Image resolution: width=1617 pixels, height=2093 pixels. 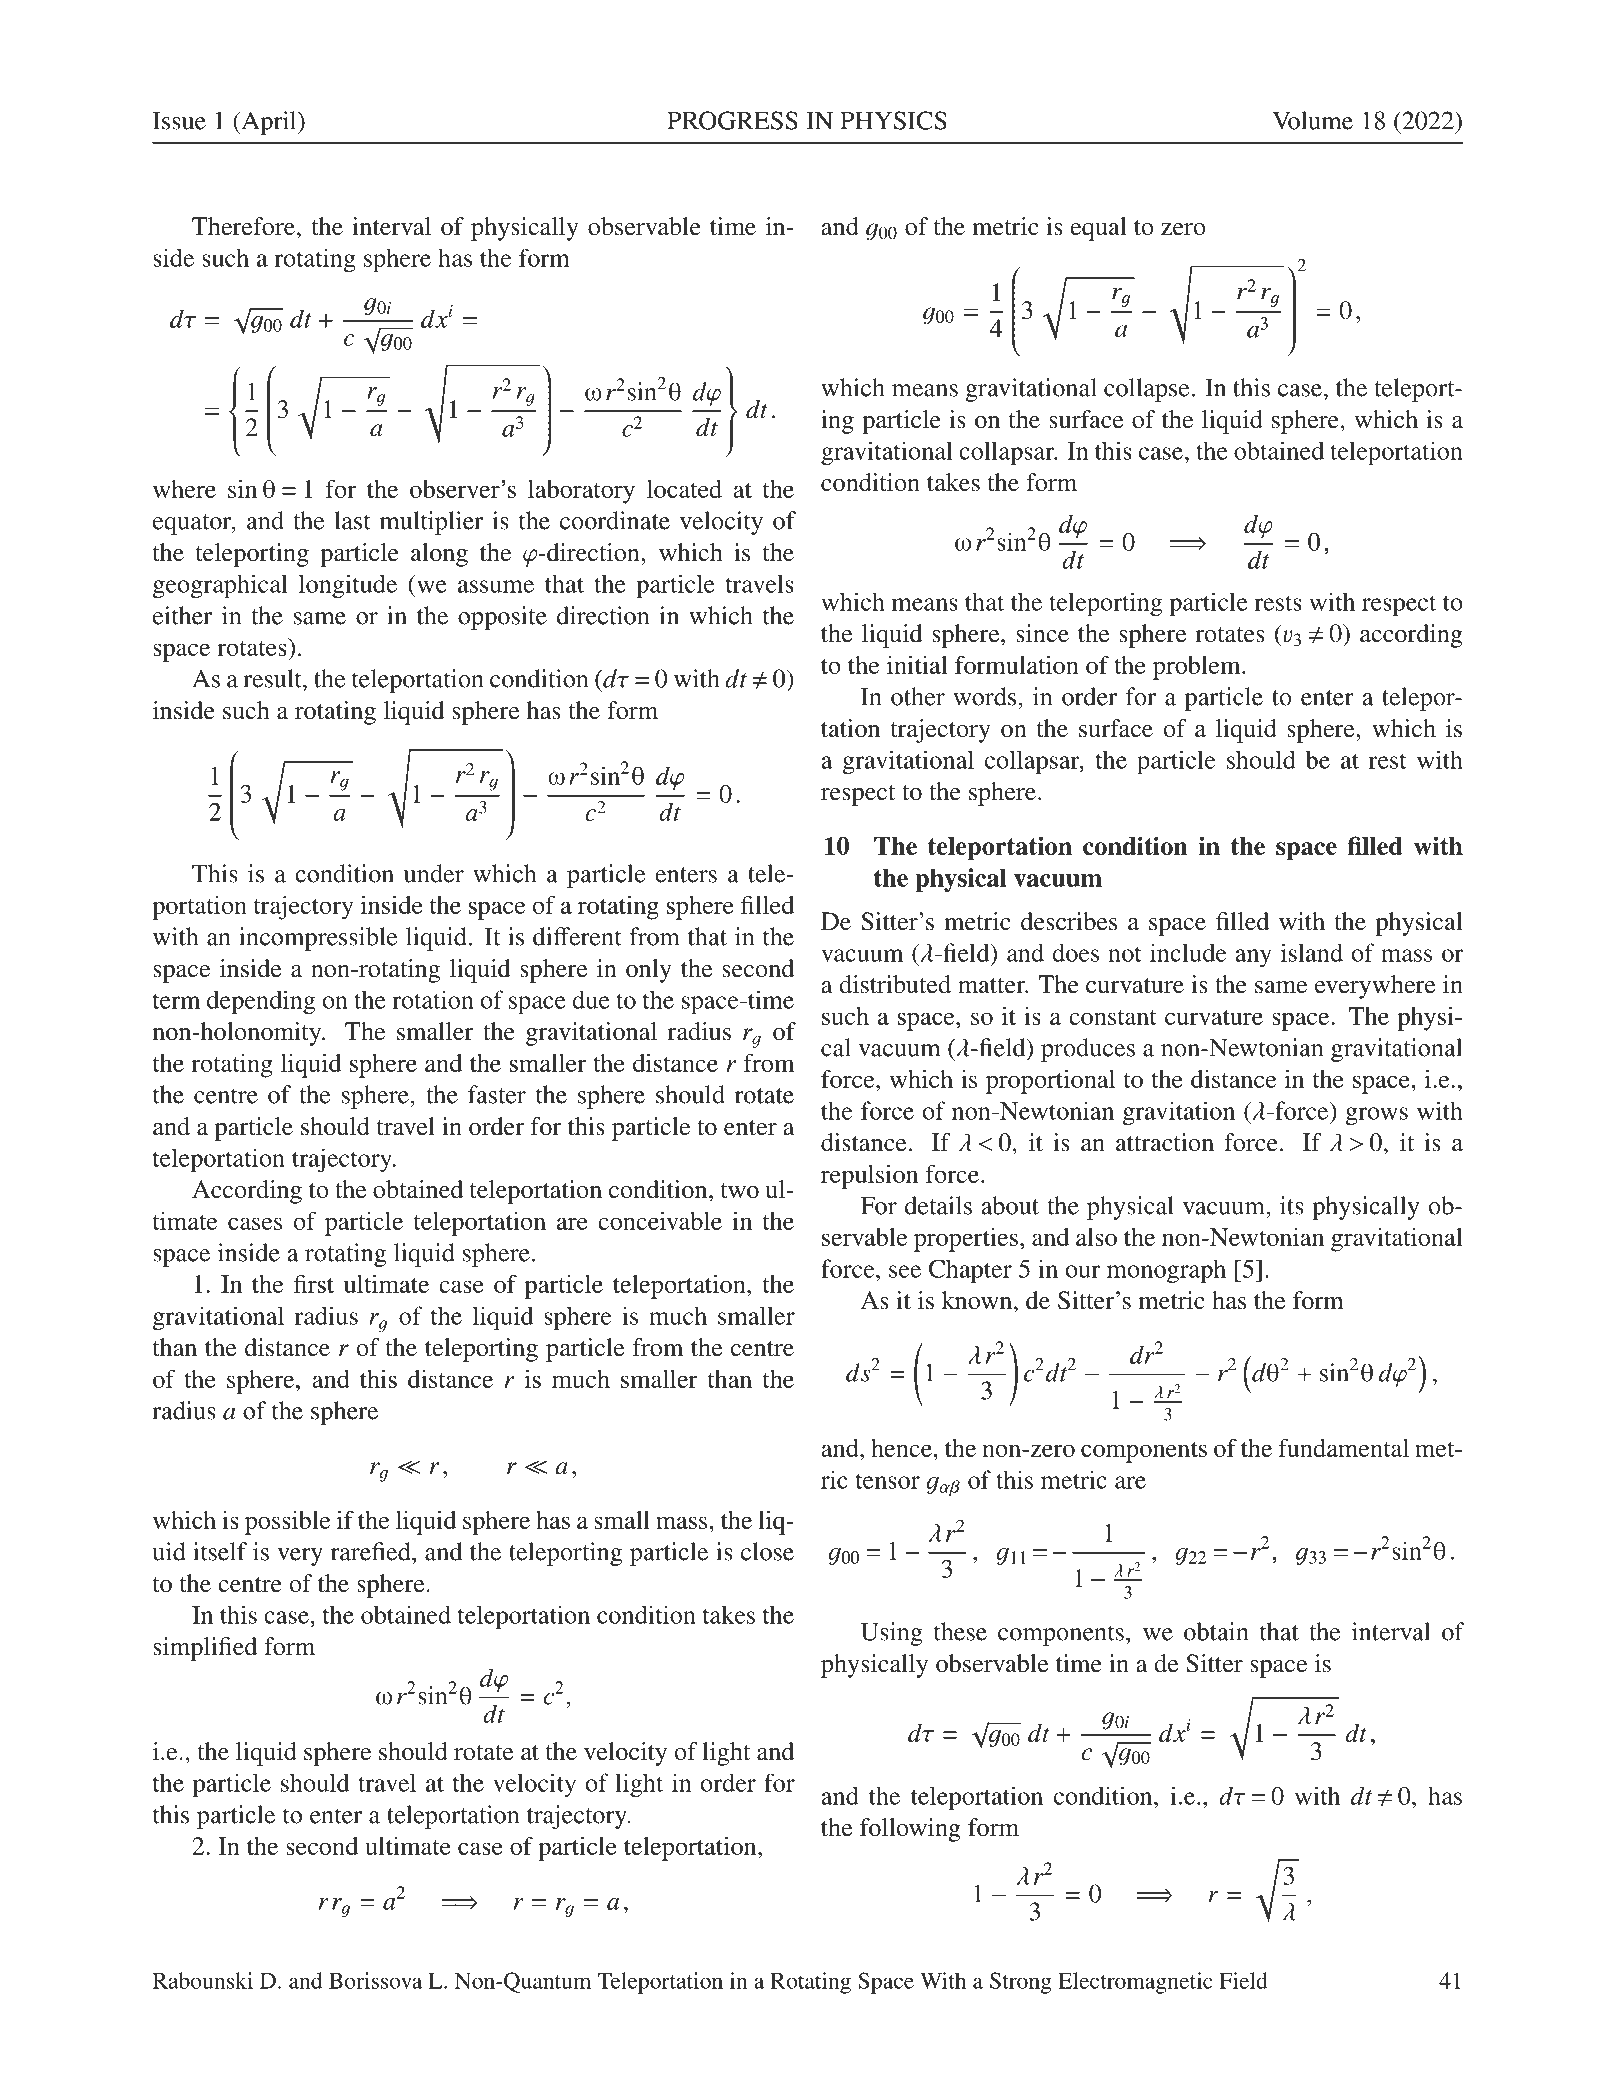 What do you see at coordinates (269, 123) in the screenshot?
I see `April` at bounding box center [269, 123].
